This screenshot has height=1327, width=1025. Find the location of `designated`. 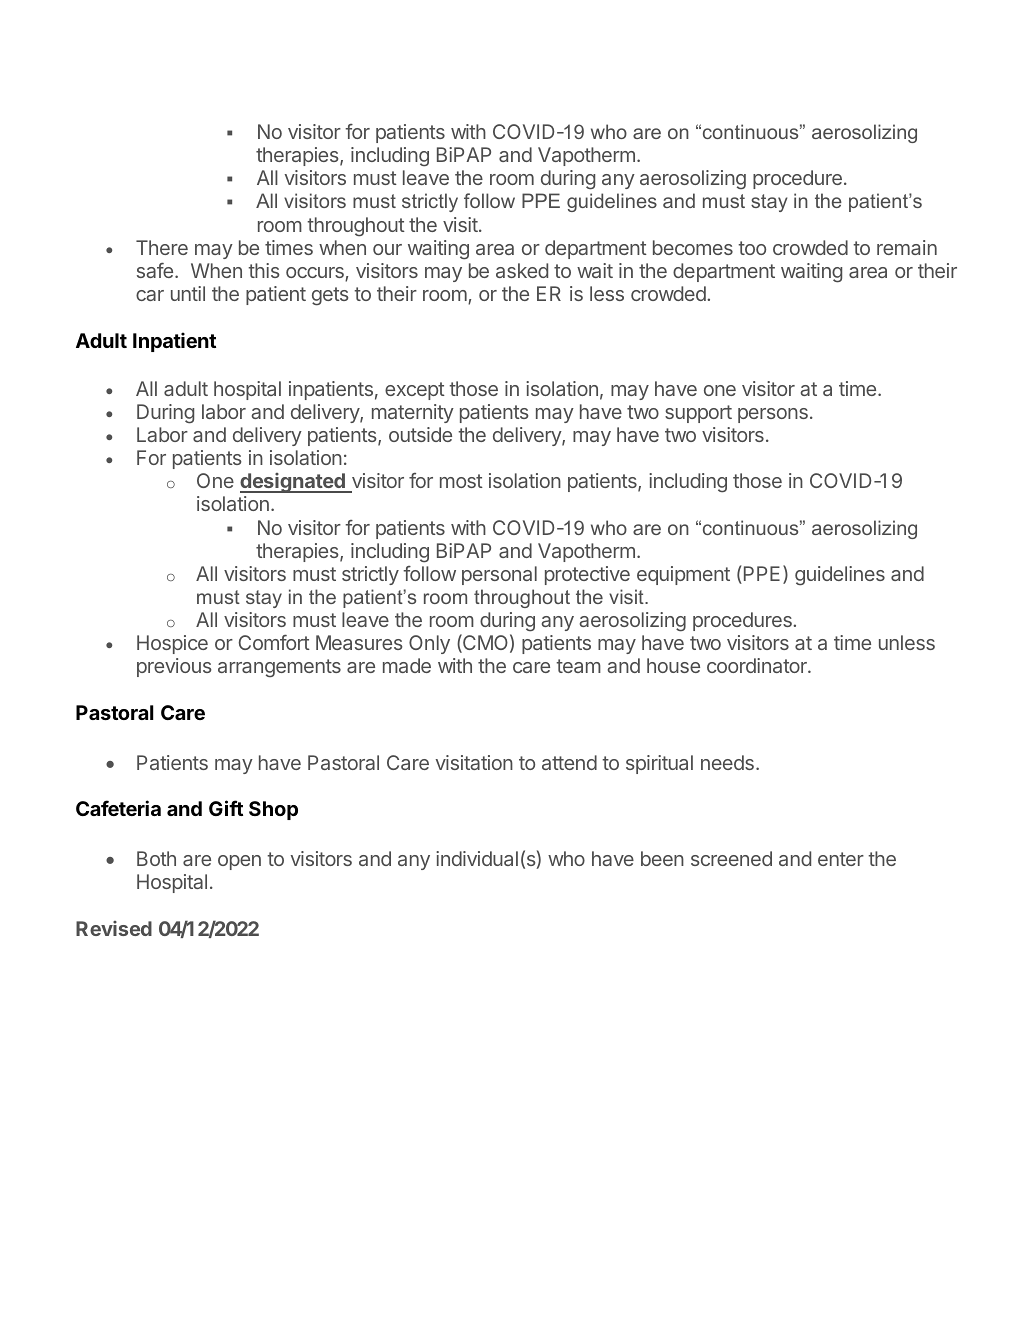

designated is located at coordinates (293, 483).
